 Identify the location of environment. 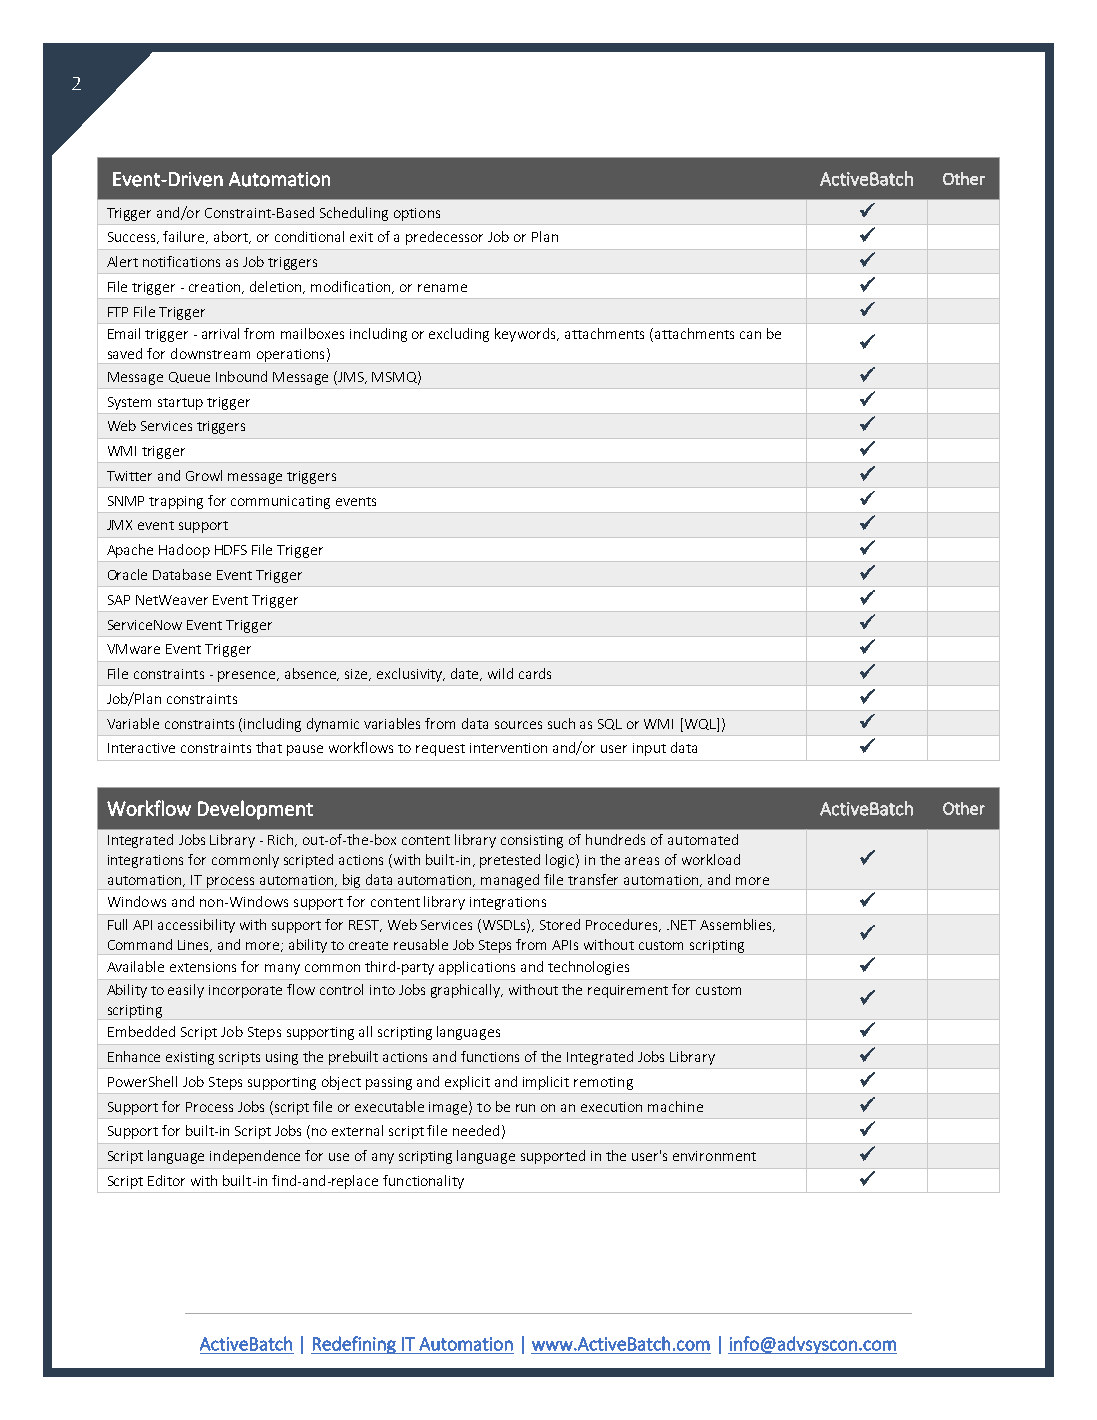
(714, 1156).
